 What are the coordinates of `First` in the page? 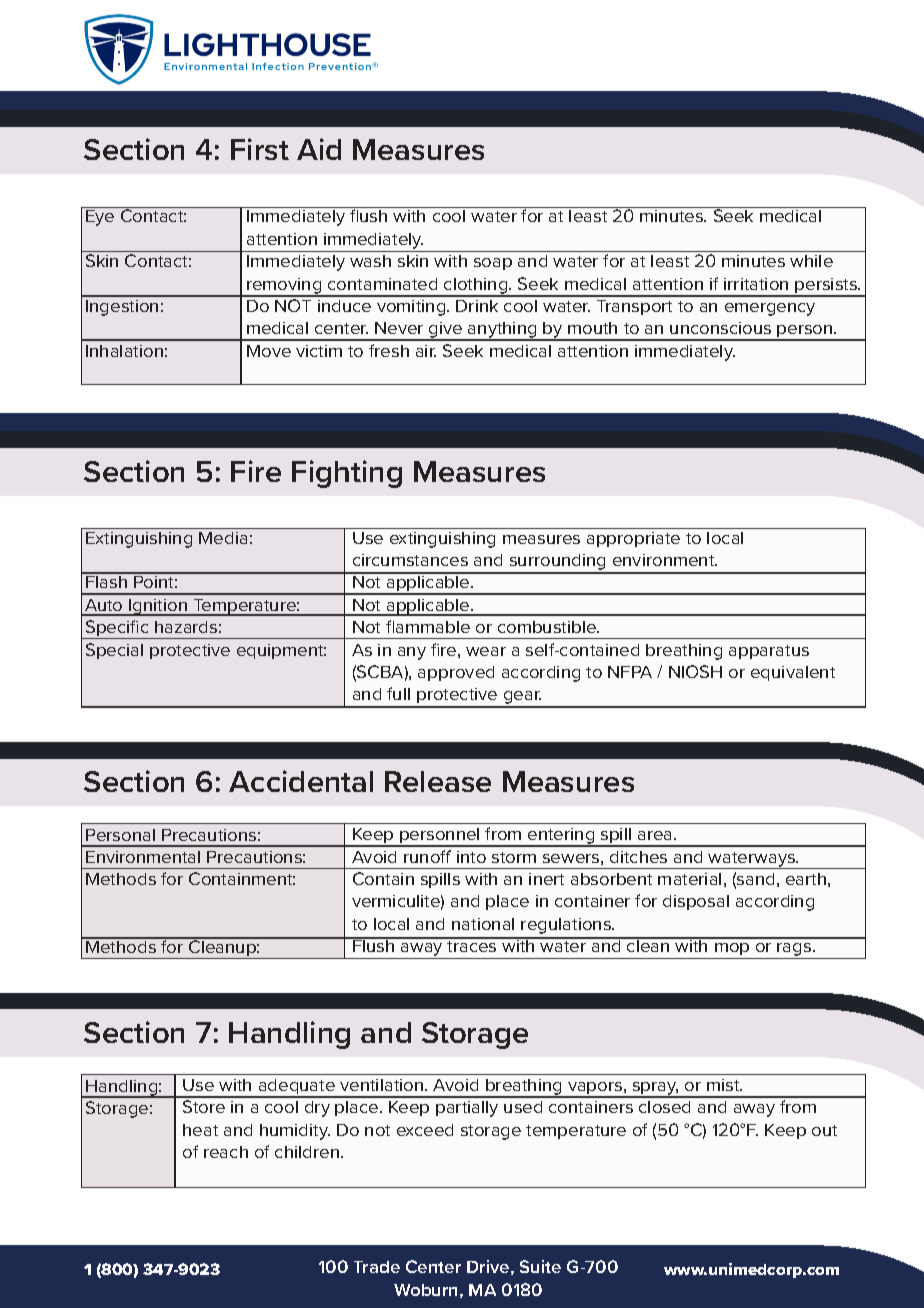 It's located at (260, 149).
